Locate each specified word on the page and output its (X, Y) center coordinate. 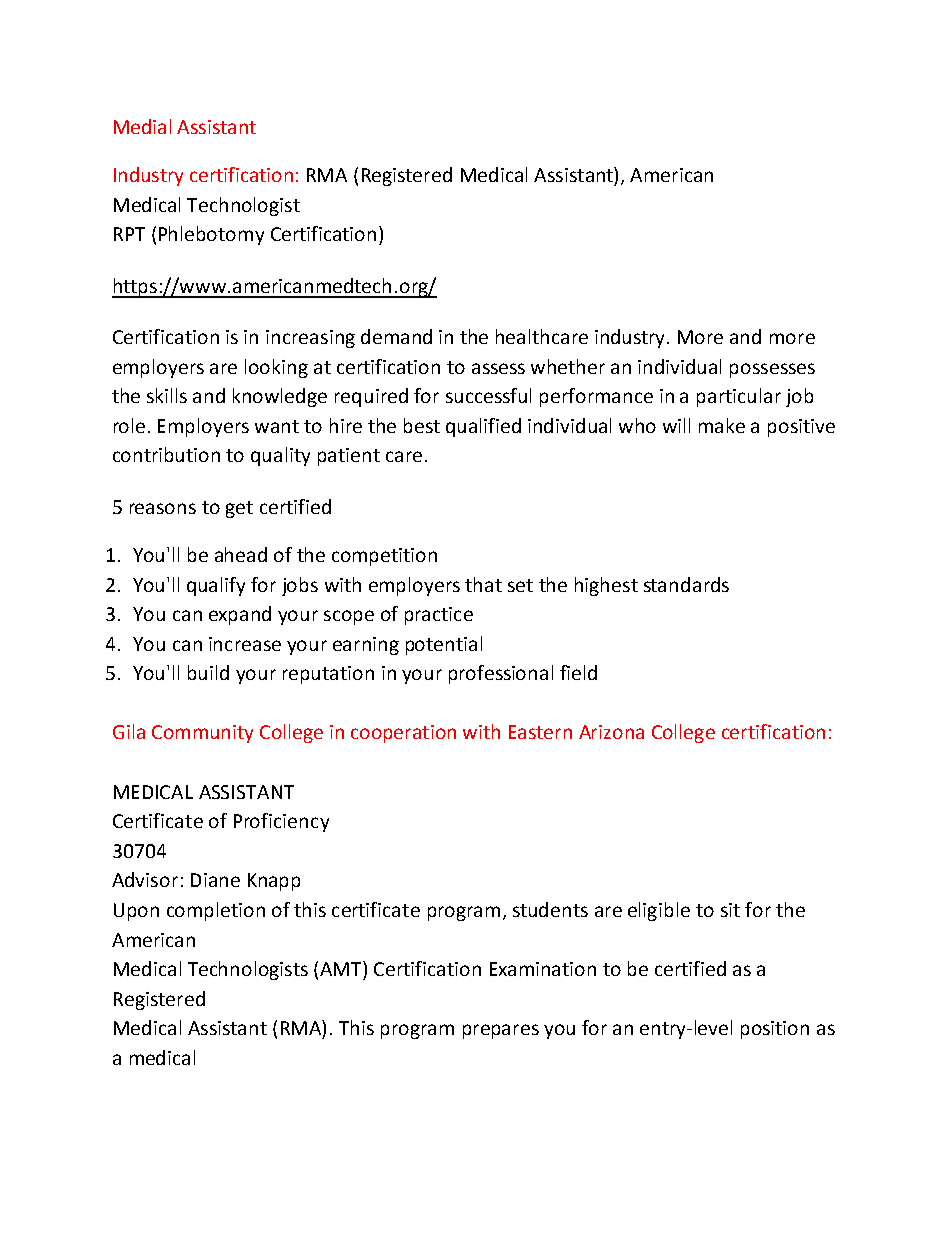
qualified (483, 427)
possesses (772, 370)
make (722, 425)
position (775, 1030)
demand (396, 336)
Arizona (611, 732)
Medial (142, 126)
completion (216, 911)
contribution (166, 454)
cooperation (403, 734)
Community (202, 734)
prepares (501, 1031)
